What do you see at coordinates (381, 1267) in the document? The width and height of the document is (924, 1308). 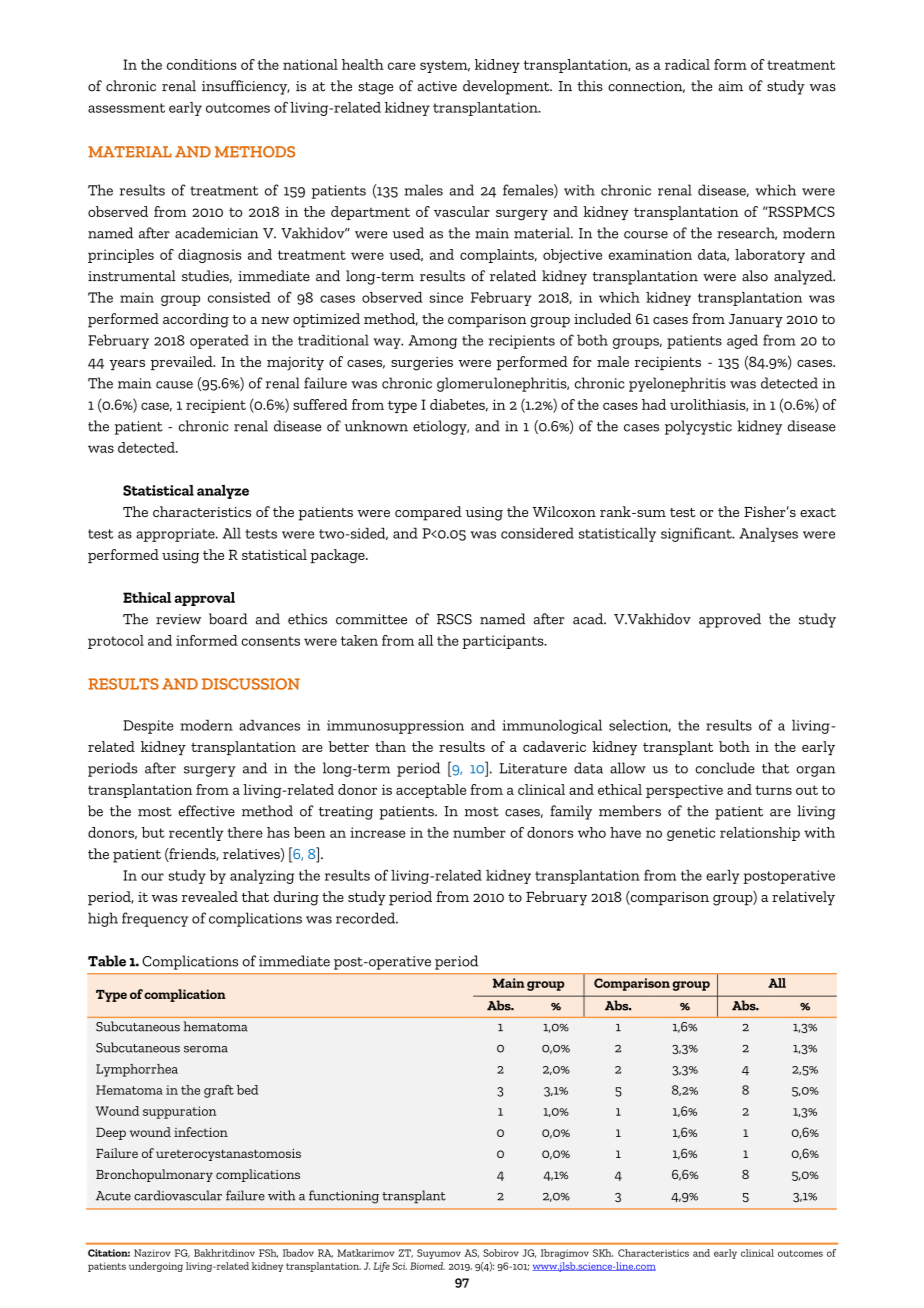 I see `Life` at bounding box center [381, 1267].
